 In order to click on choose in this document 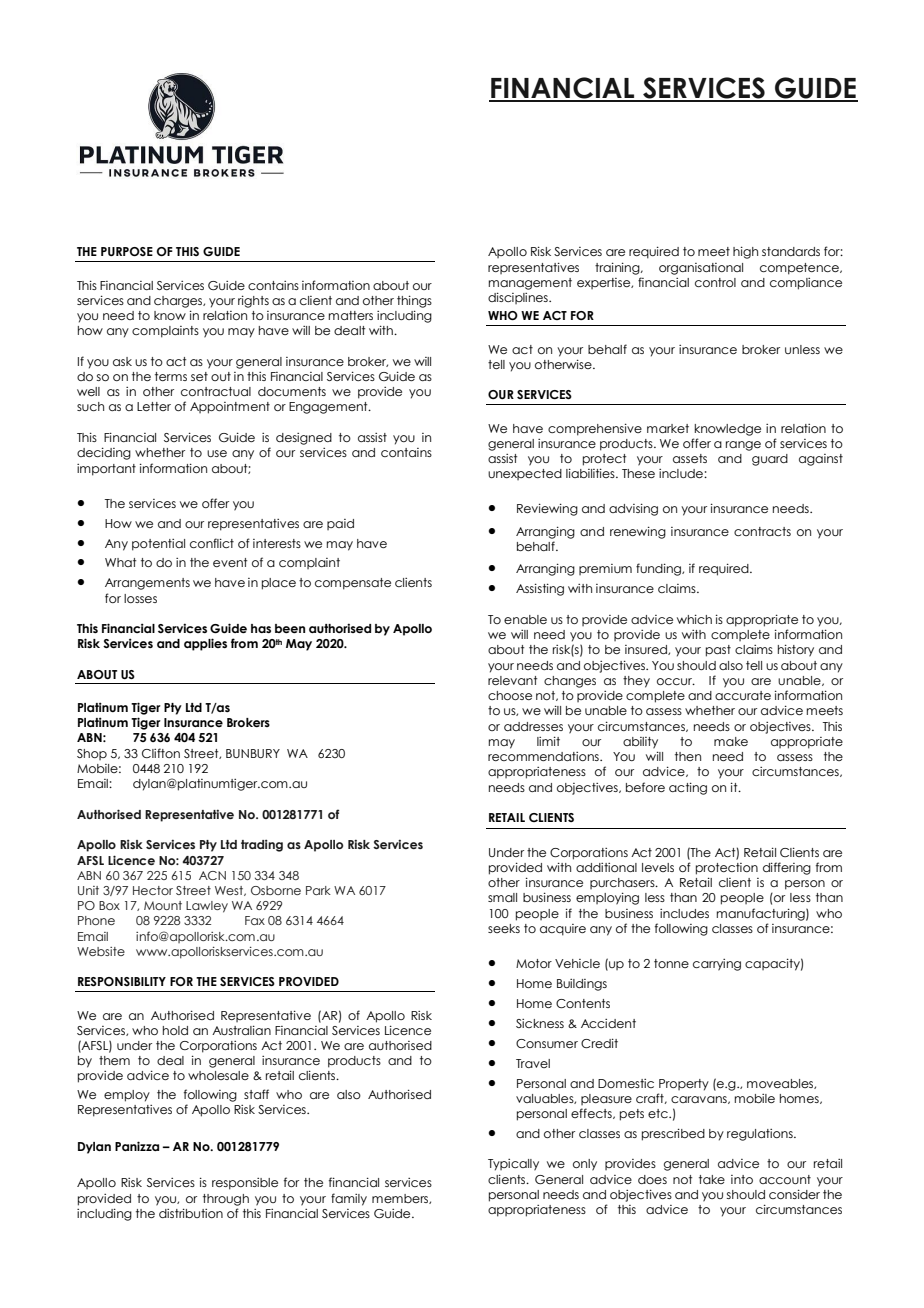, I will do `click(510, 695)`.
